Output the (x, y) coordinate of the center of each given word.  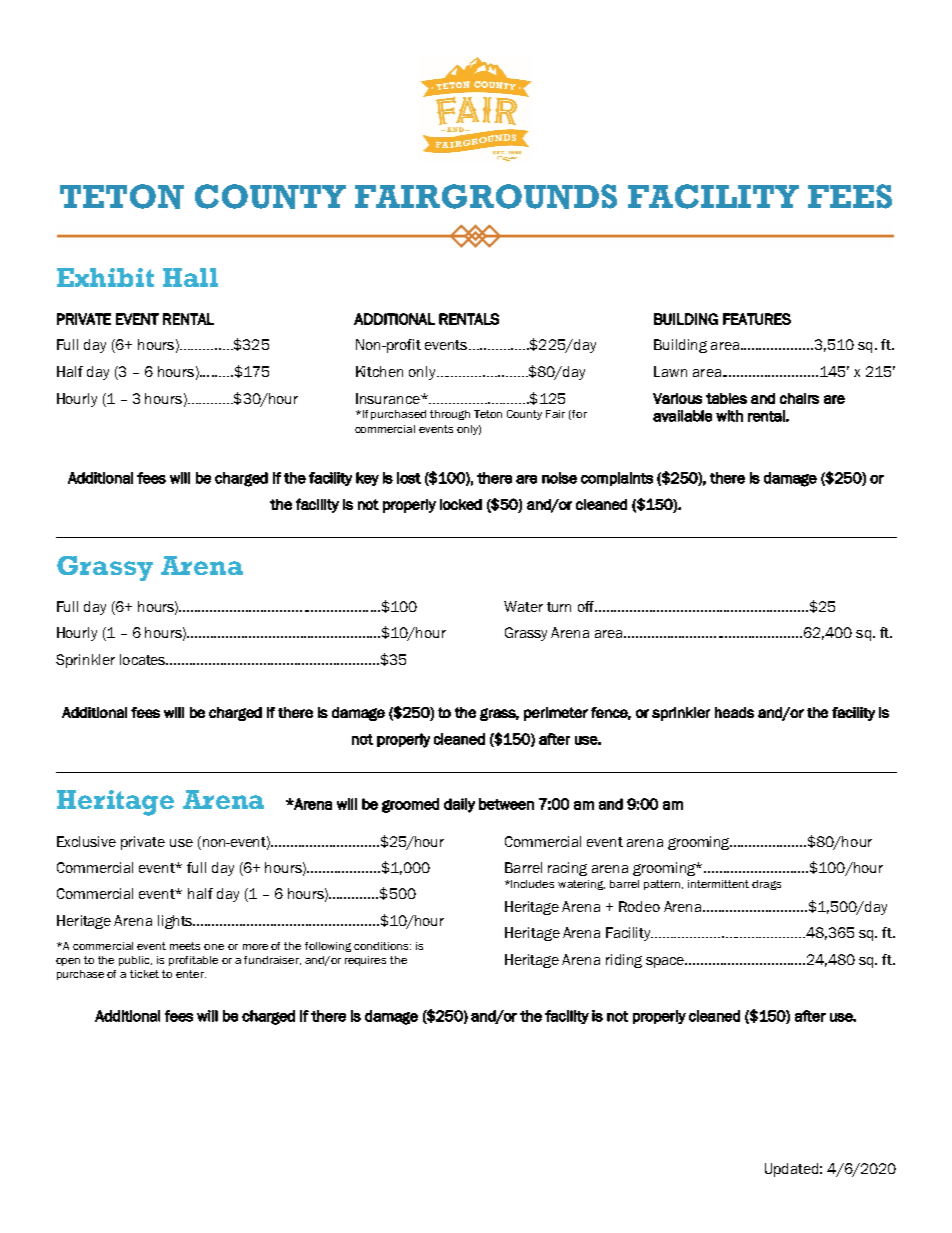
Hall (190, 277)
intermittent (718, 884)
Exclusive (86, 841)
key (367, 479)
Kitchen (379, 371)
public (135, 961)
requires (365, 961)
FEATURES (757, 319)
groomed (410, 805)
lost (409, 478)
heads (734, 712)
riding (624, 961)
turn (559, 607)
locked (461, 504)
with (729, 416)
